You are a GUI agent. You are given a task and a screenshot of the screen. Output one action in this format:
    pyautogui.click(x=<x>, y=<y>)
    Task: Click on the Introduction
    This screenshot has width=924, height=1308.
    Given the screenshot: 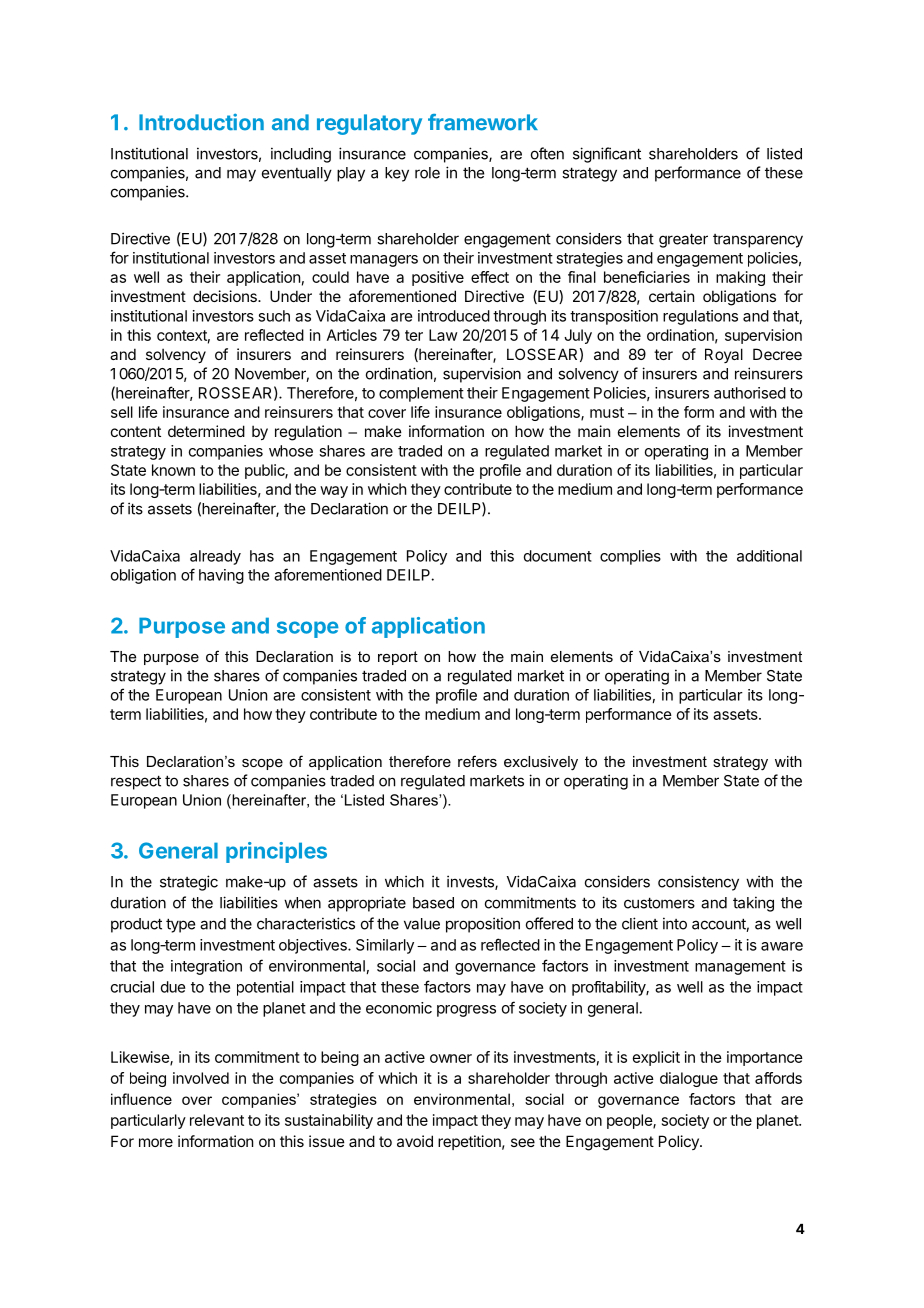 What is the action you would take?
    pyautogui.click(x=201, y=122)
